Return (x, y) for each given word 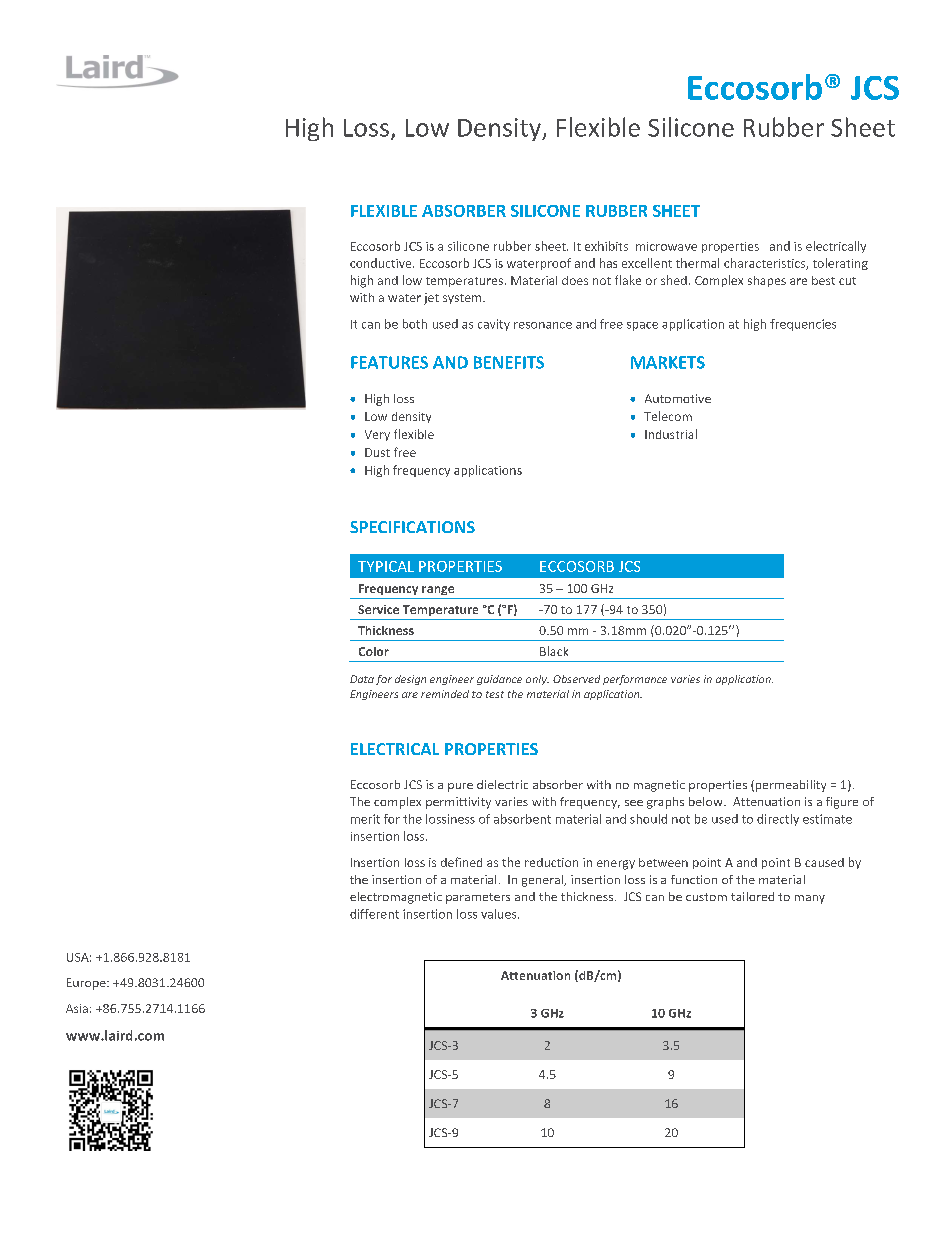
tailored (752, 896)
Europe (87, 984)
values (500, 914)
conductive (382, 263)
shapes (767, 281)
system (463, 299)
